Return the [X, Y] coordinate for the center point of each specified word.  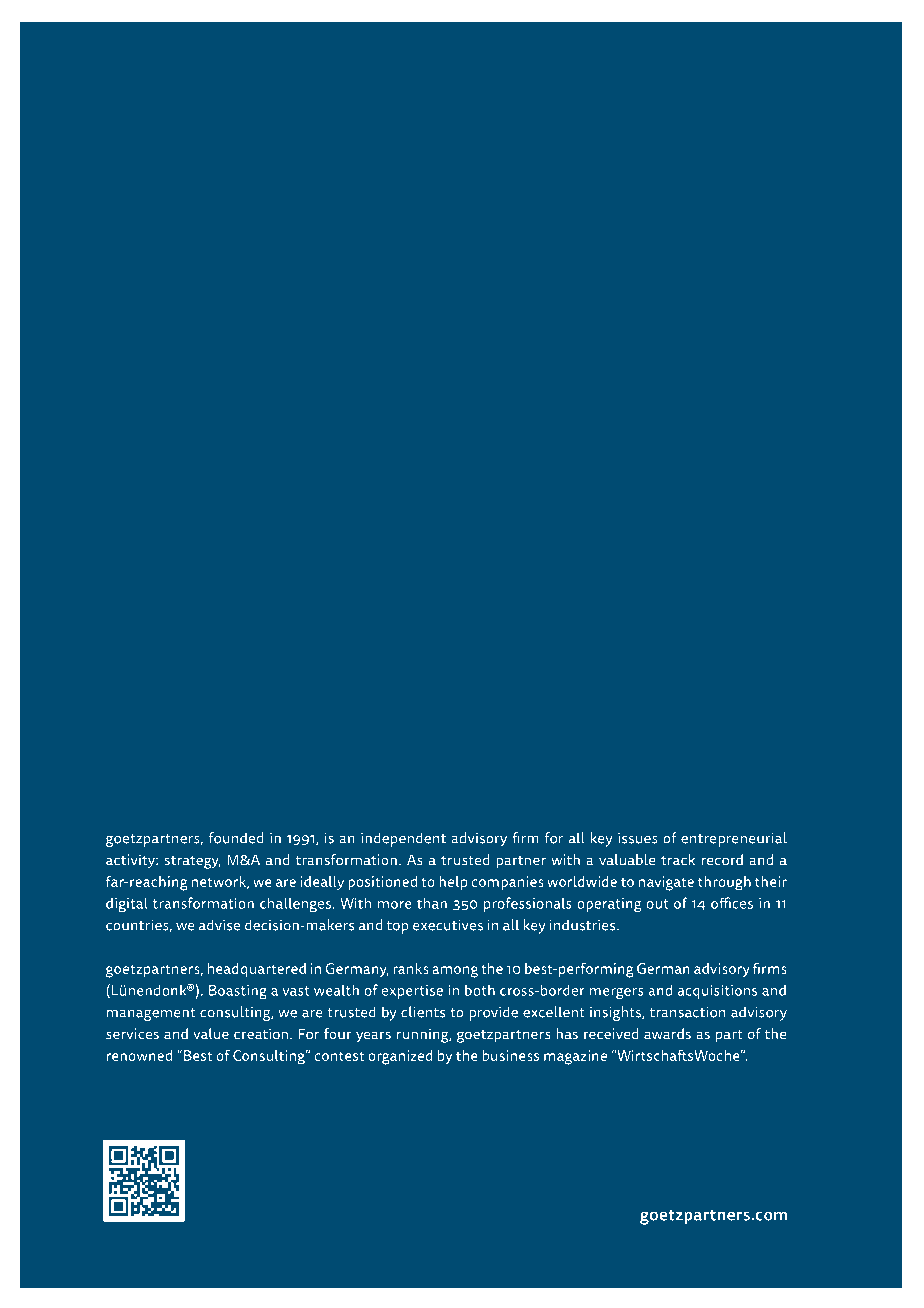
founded [236, 838]
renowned [139, 1055]
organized [400, 1057]
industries [584, 925]
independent [403, 839]
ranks [411, 968]
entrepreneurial [734, 839]
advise [219, 925]
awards [667, 1034]
